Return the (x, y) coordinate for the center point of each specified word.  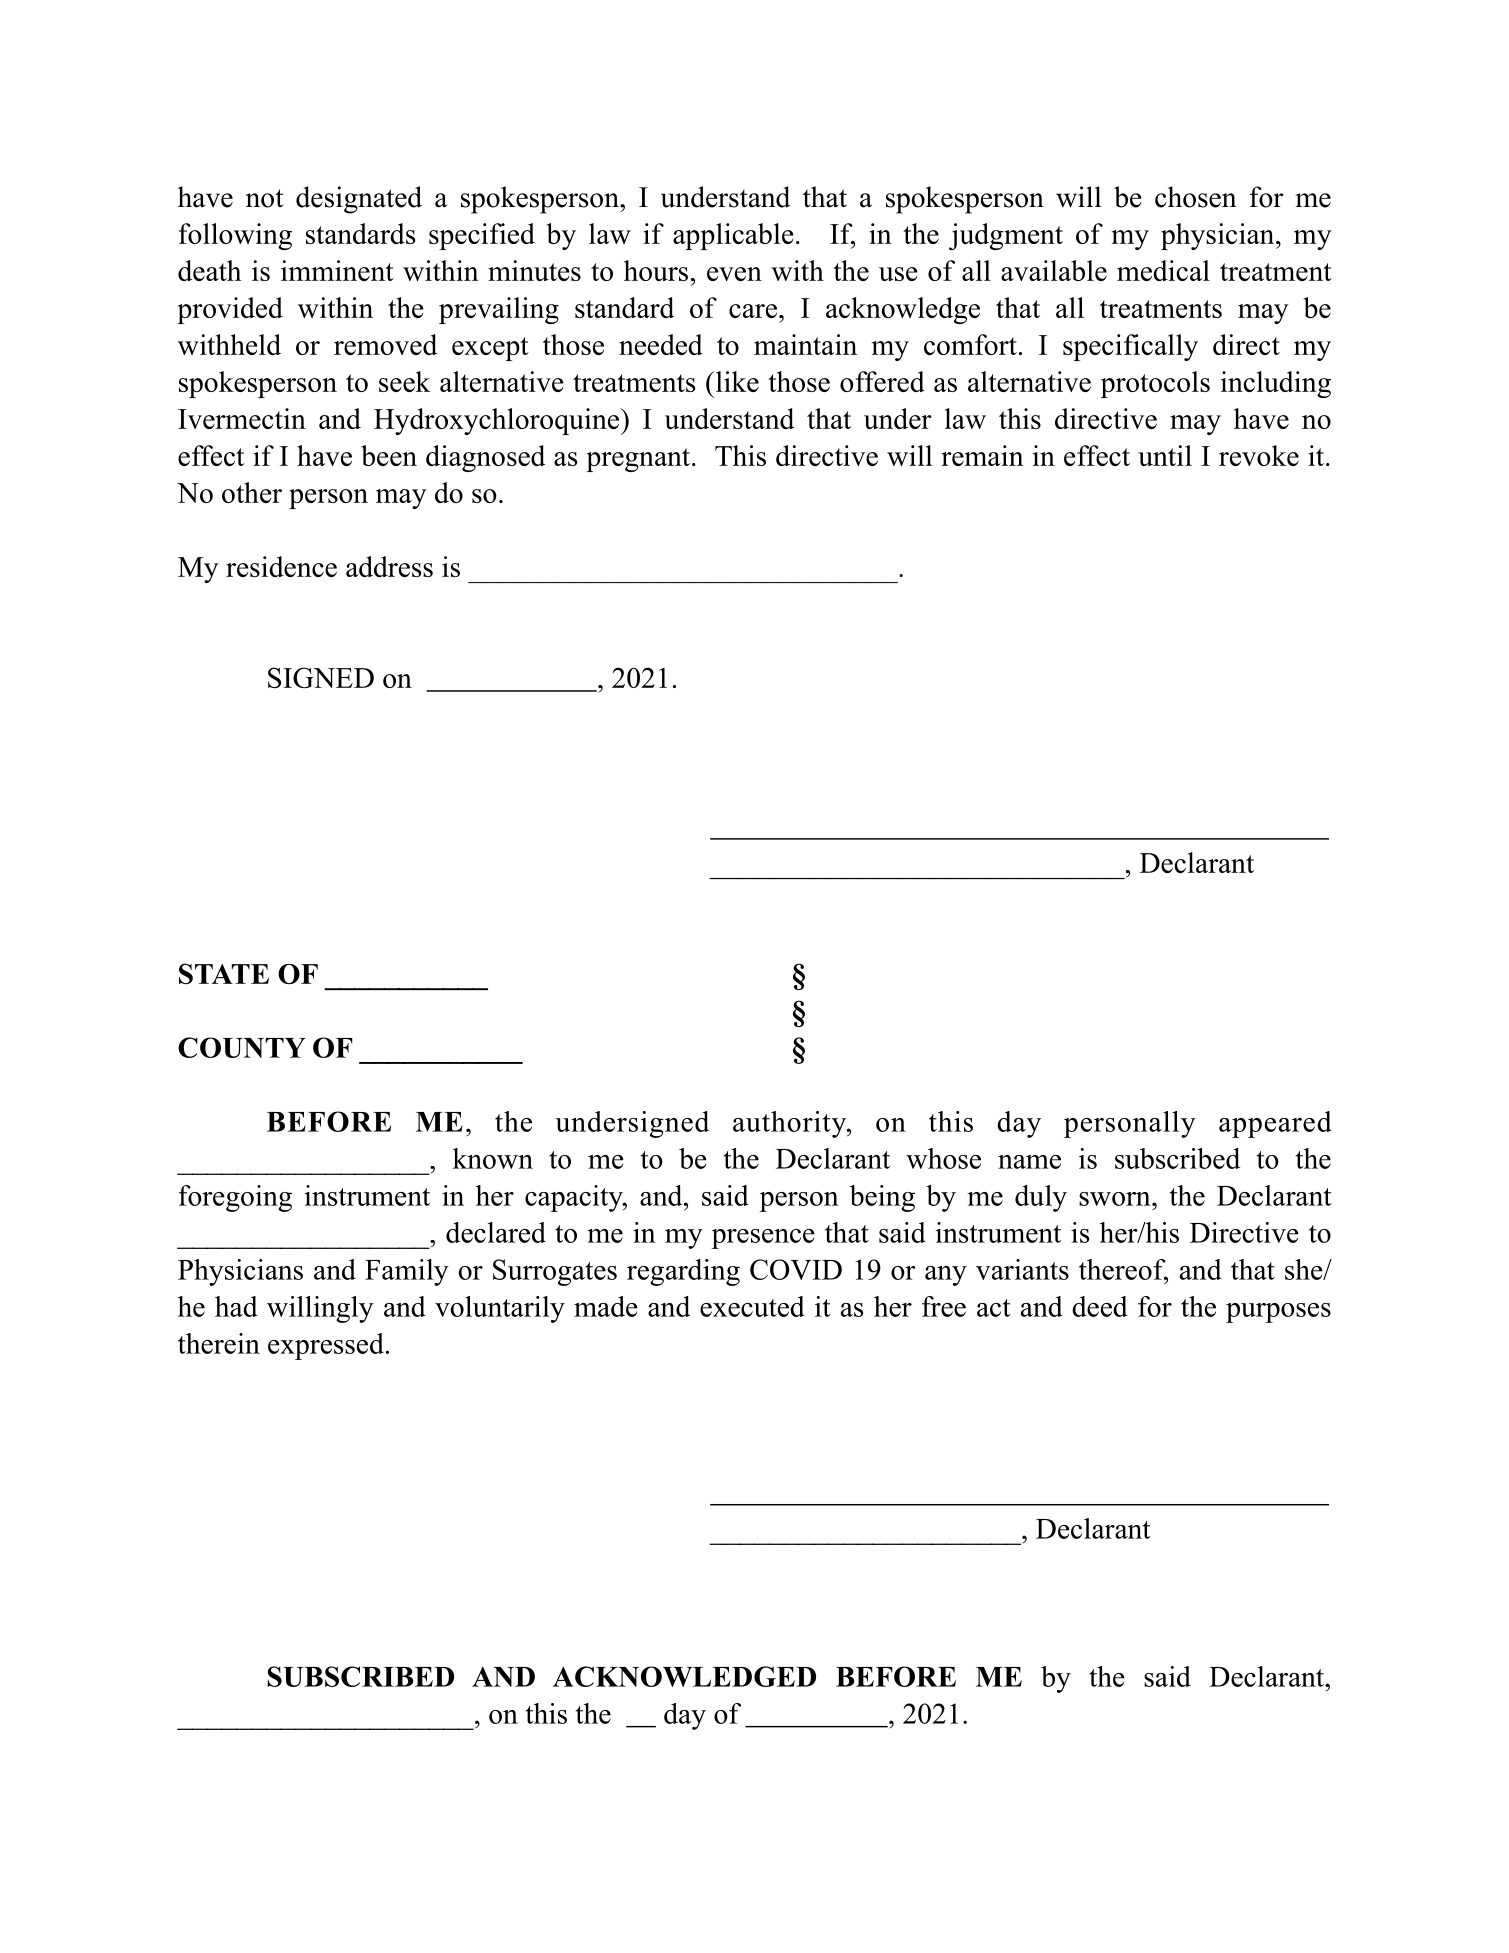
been (389, 455)
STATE (224, 973)
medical (1163, 270)
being (882, 1198)
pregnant (639, 460)
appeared (1275, 1124)
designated (359, 200)
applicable (733, 236)
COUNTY (242, 1047)
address (389, 566)
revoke (1259, 455)
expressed (326, 1346)
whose (943, 1158)
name (1029, 1162)
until (1165, 455)
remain (982, 455)
